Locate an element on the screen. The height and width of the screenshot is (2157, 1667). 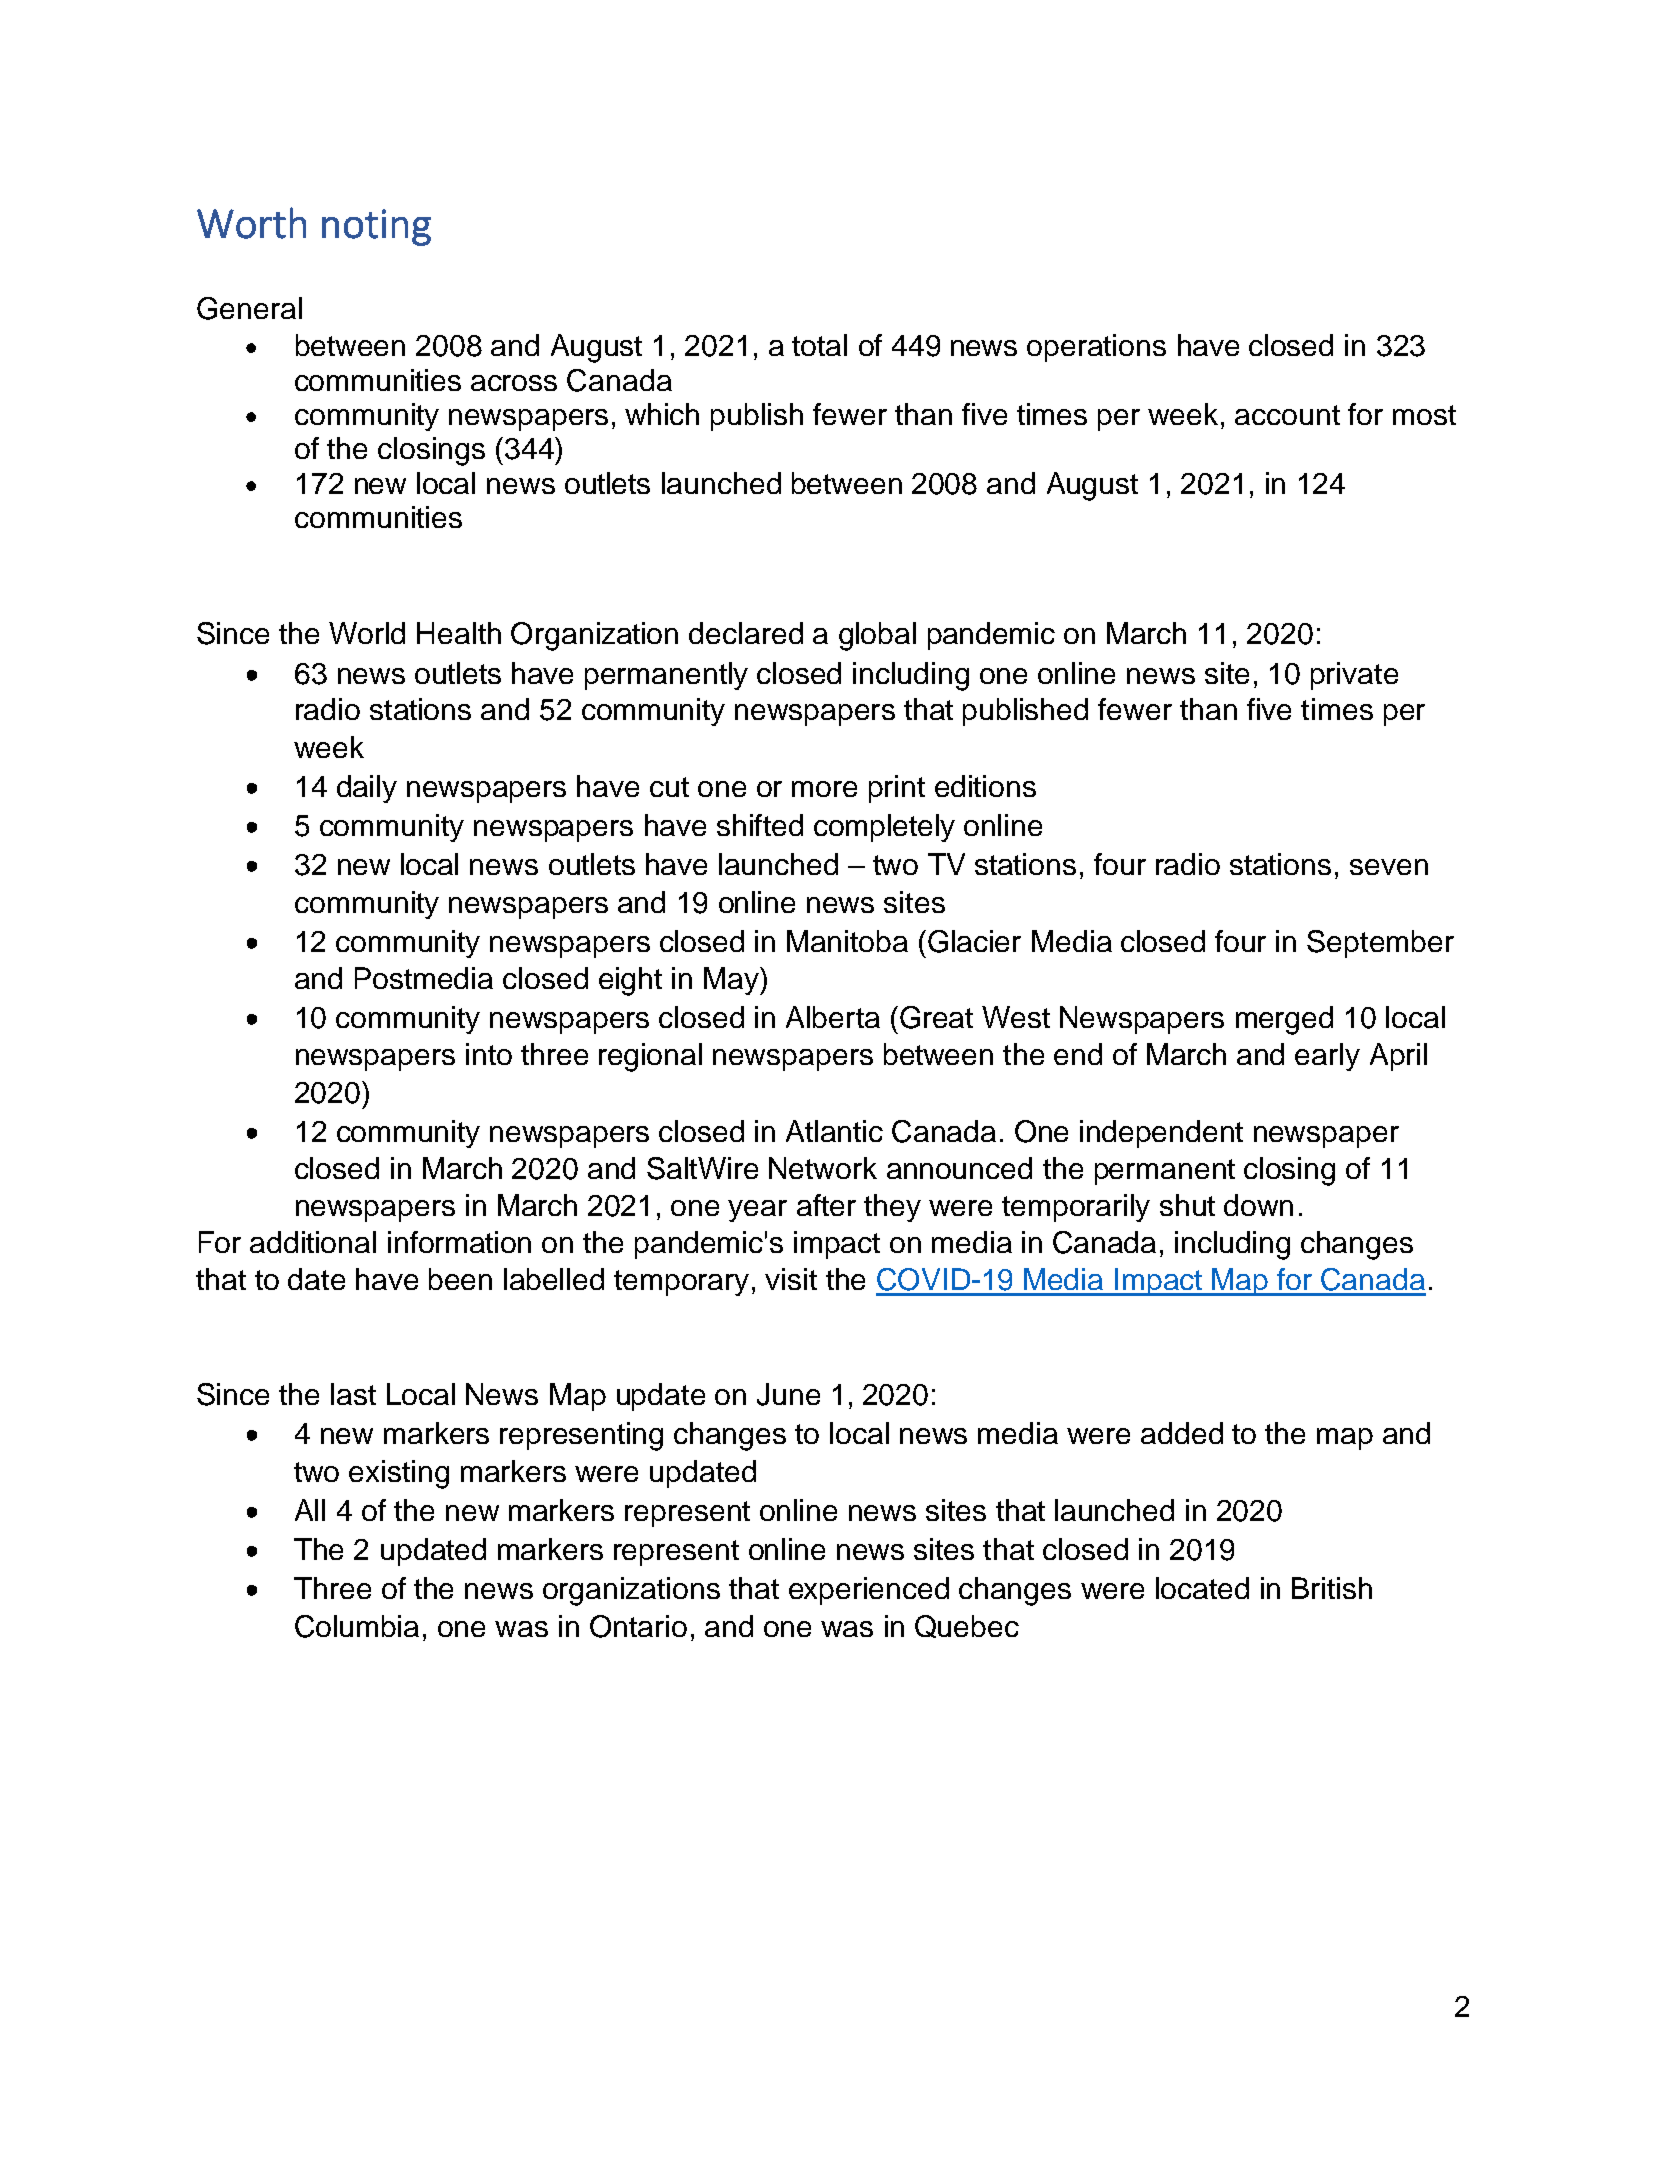
Manitoba is located at coordinates (847, 941).
